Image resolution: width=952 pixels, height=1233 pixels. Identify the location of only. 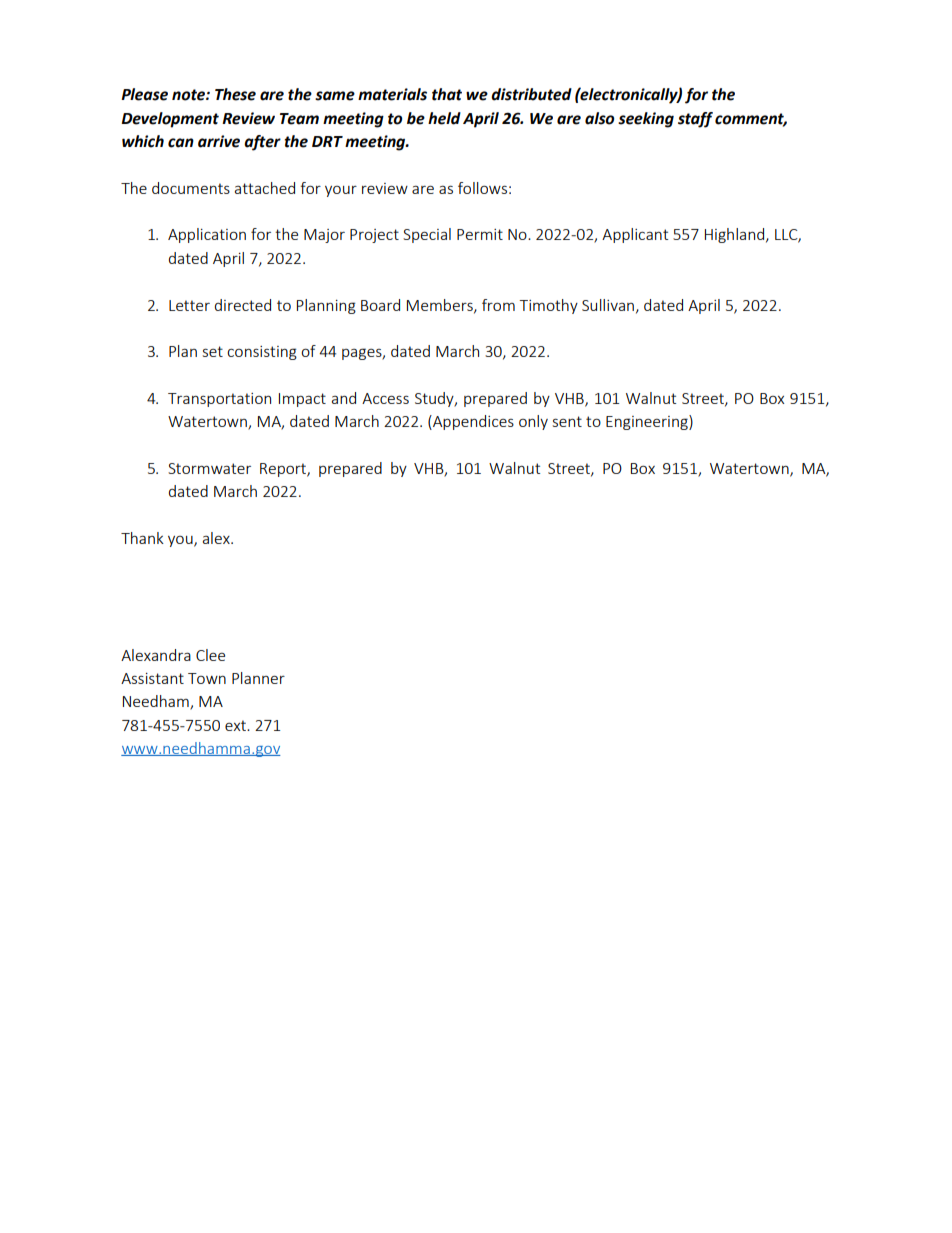
(533, 422).
